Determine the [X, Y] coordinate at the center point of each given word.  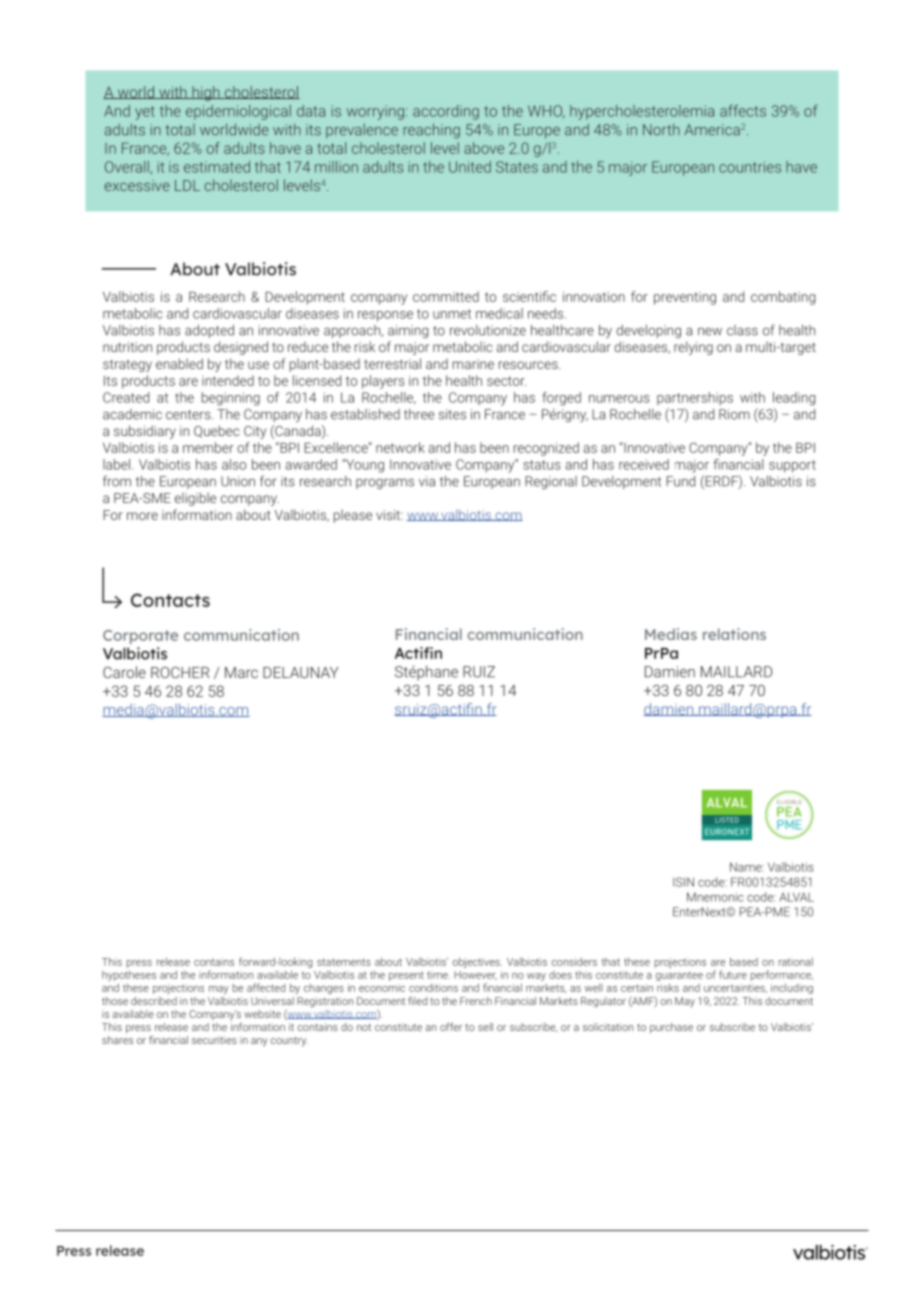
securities [214, 1040]
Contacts [170, 600]
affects [743, 111]
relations [734, 634]
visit [389, 515]
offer [451, 1027]
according [446, 112]
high [206, 93]
